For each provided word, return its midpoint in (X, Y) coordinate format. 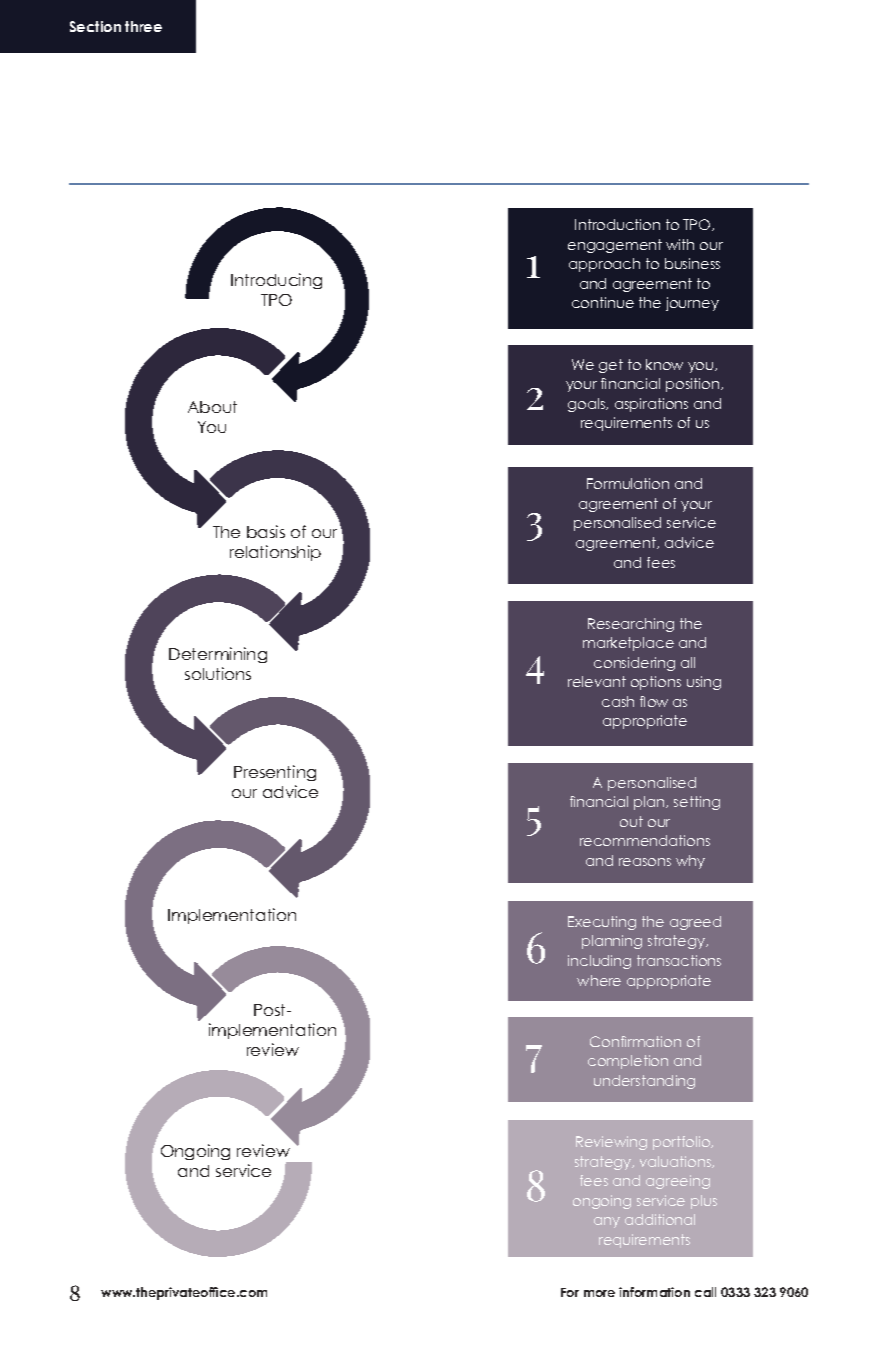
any (607, 1222)
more (599, 1293)
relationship (275, 553)
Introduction (617, 224)
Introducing (276, 281)
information (654, 1292)
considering (634, 664)
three (143, 26)
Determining (218, 655)
